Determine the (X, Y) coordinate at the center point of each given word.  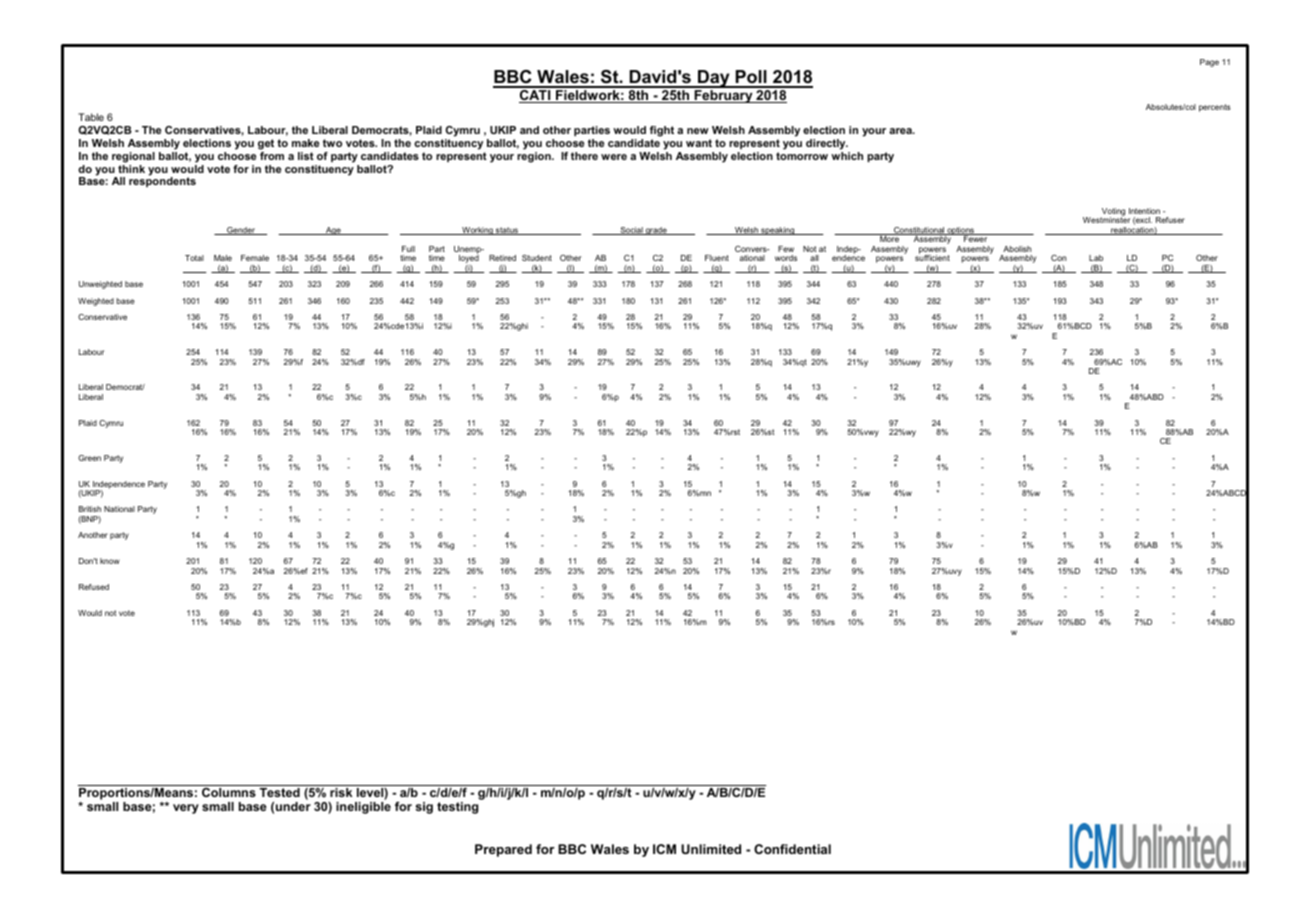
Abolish (1017, 249)
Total (194, 258)
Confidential (792, 849)
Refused (94, 587)
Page (1209, 63)
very (186, 809)
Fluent (717, 258)
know (110, 561)
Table (91, 117)
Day (714, 79)
